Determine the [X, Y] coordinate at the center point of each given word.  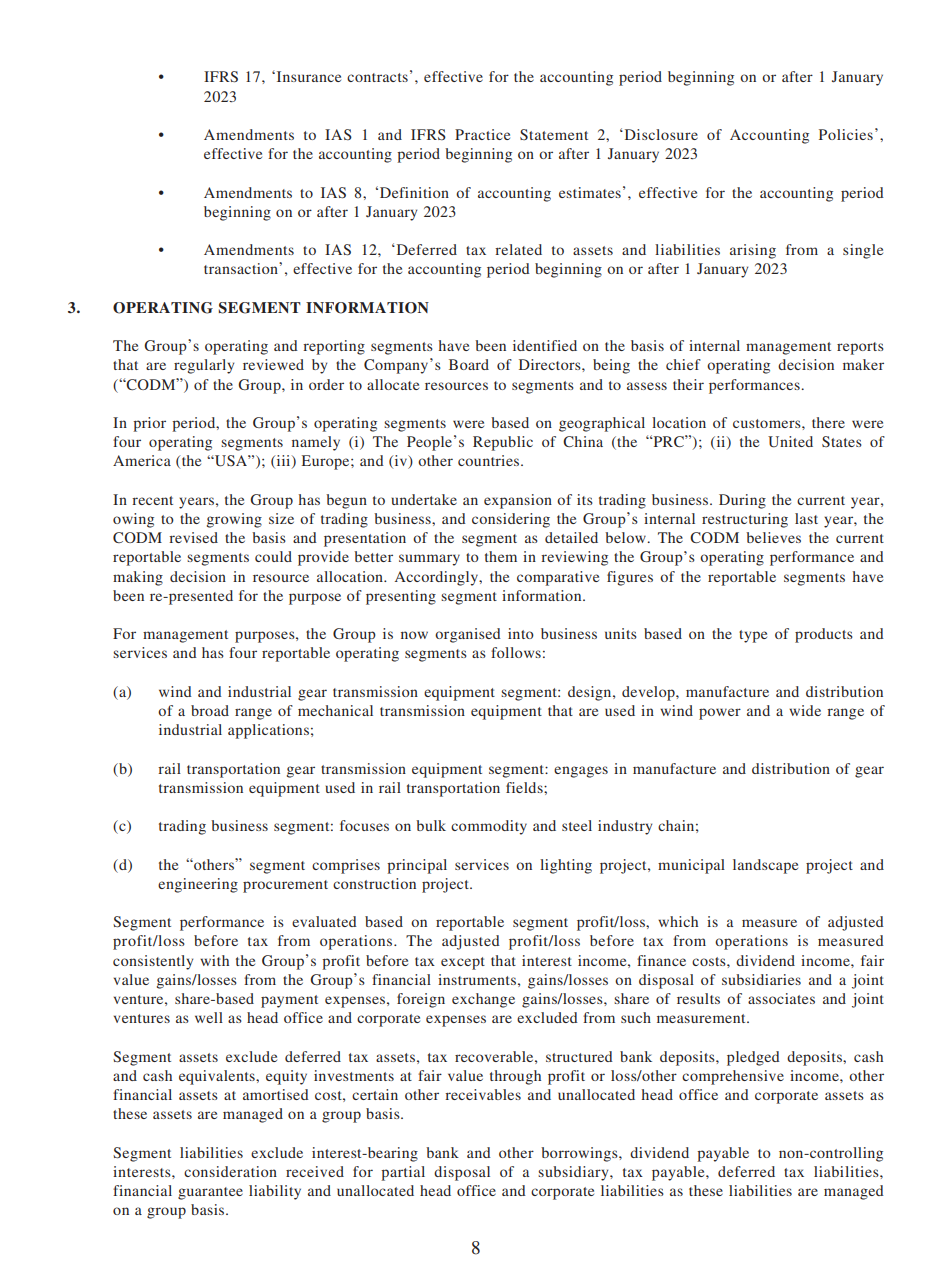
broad [210, 710]
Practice [482, 134]
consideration [230, 1171]
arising [753, 251]
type [753, 636]
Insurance [307, 76]
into [521, 633]
